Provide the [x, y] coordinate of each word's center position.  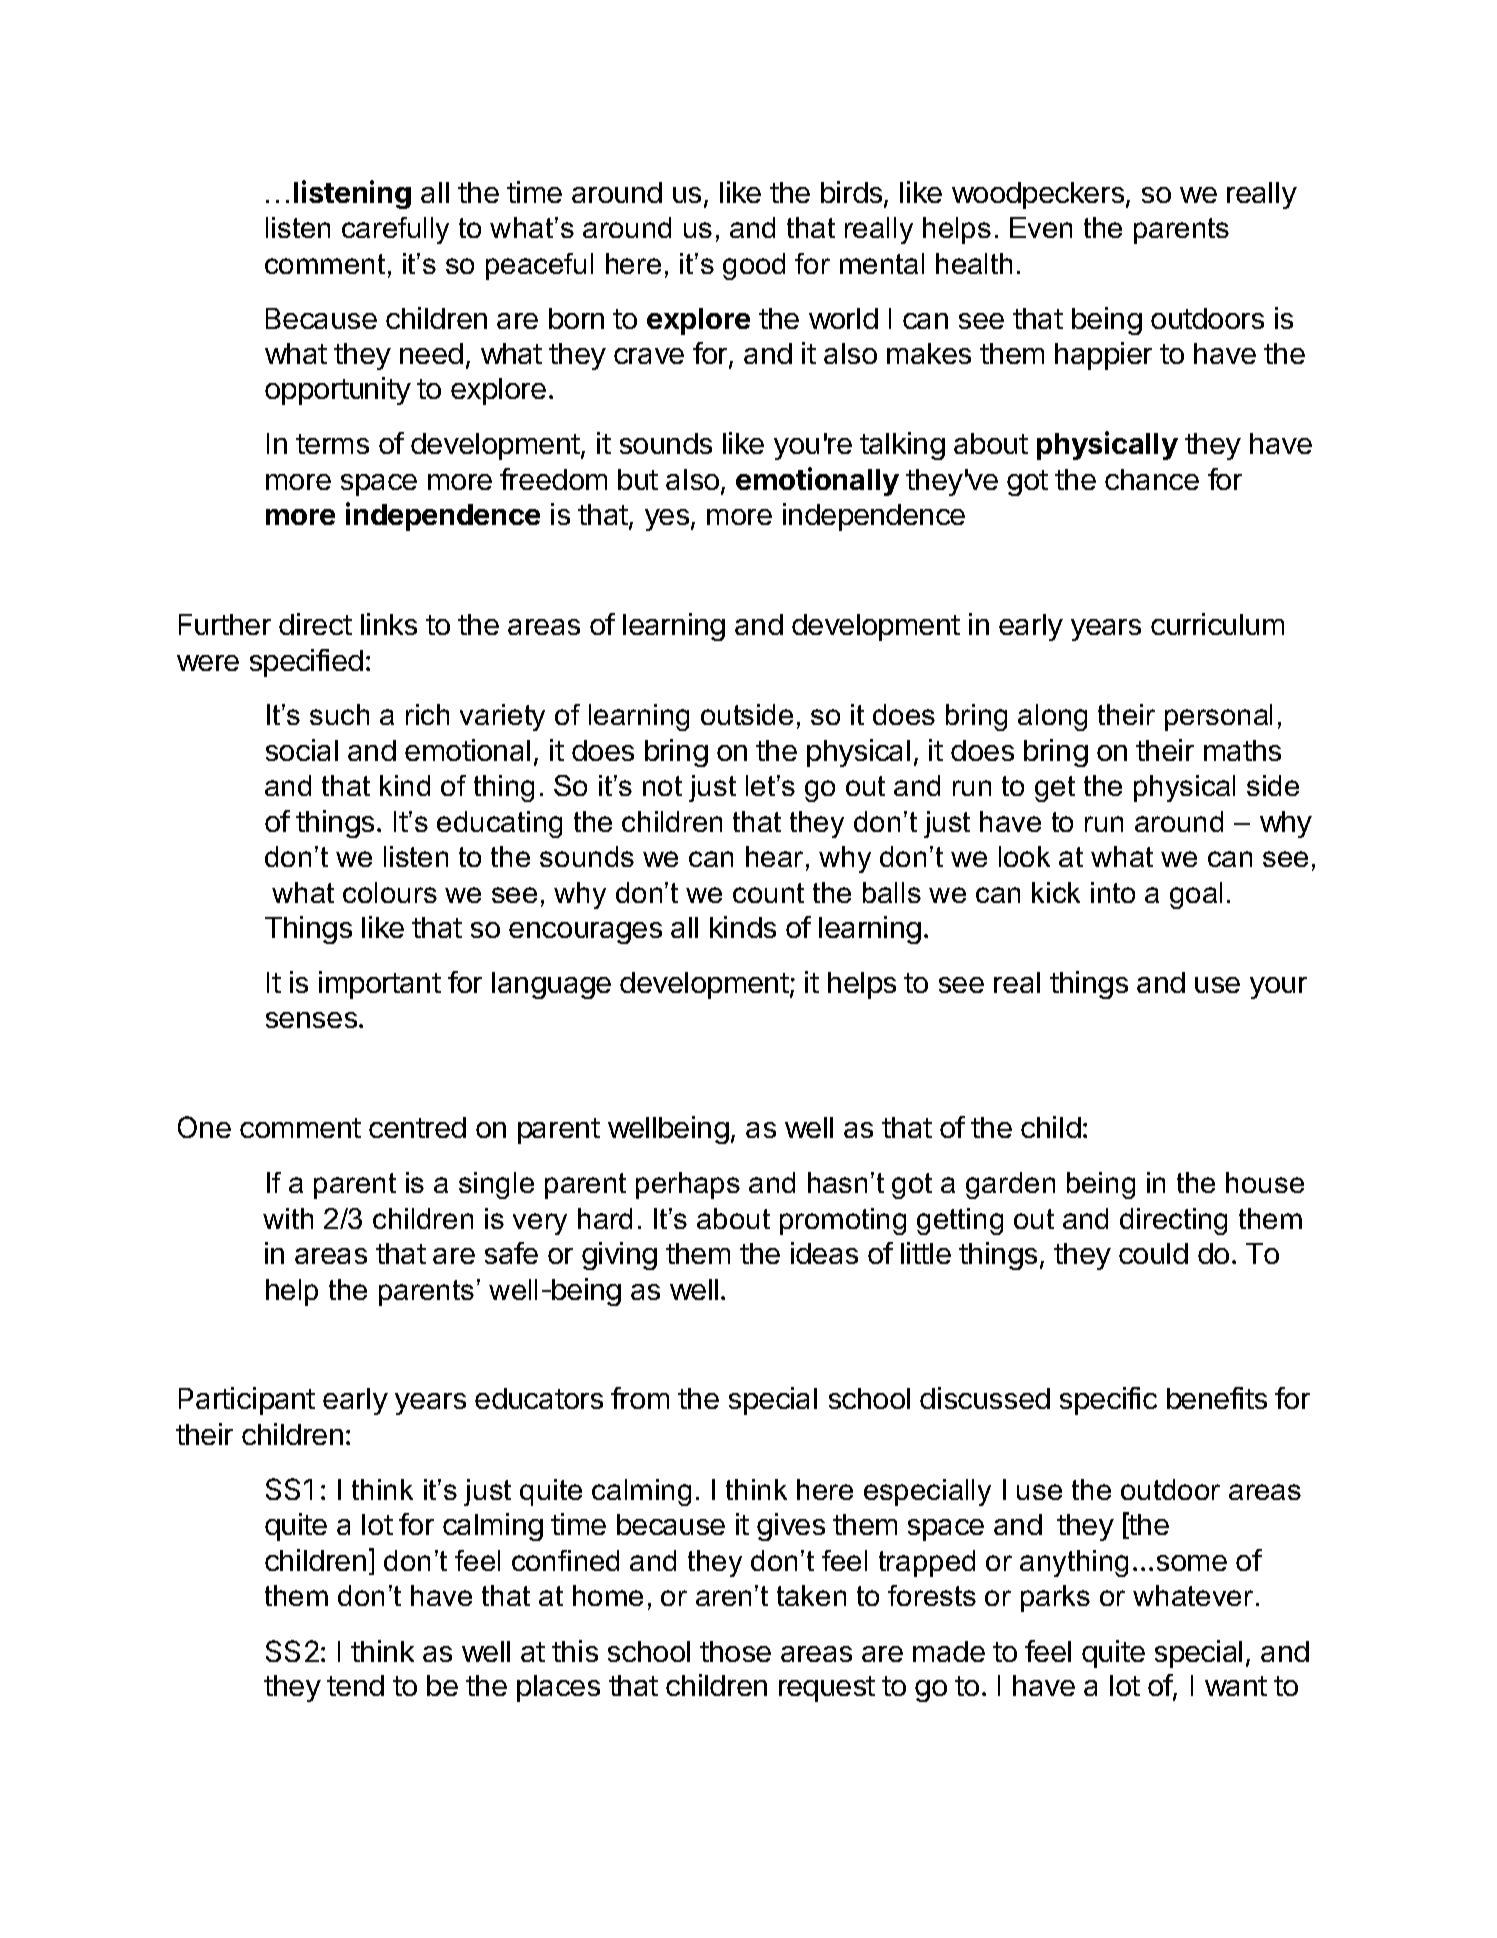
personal [1218, 717]
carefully [395, 230]
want [1236, 1686]
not [662, 786]
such [339, 714]
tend [355, 1685]
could [1153, 1253]
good [754, 266]
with [288, 1218]
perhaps [688, 1185]
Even [1041, 227]
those [735, 1651]
